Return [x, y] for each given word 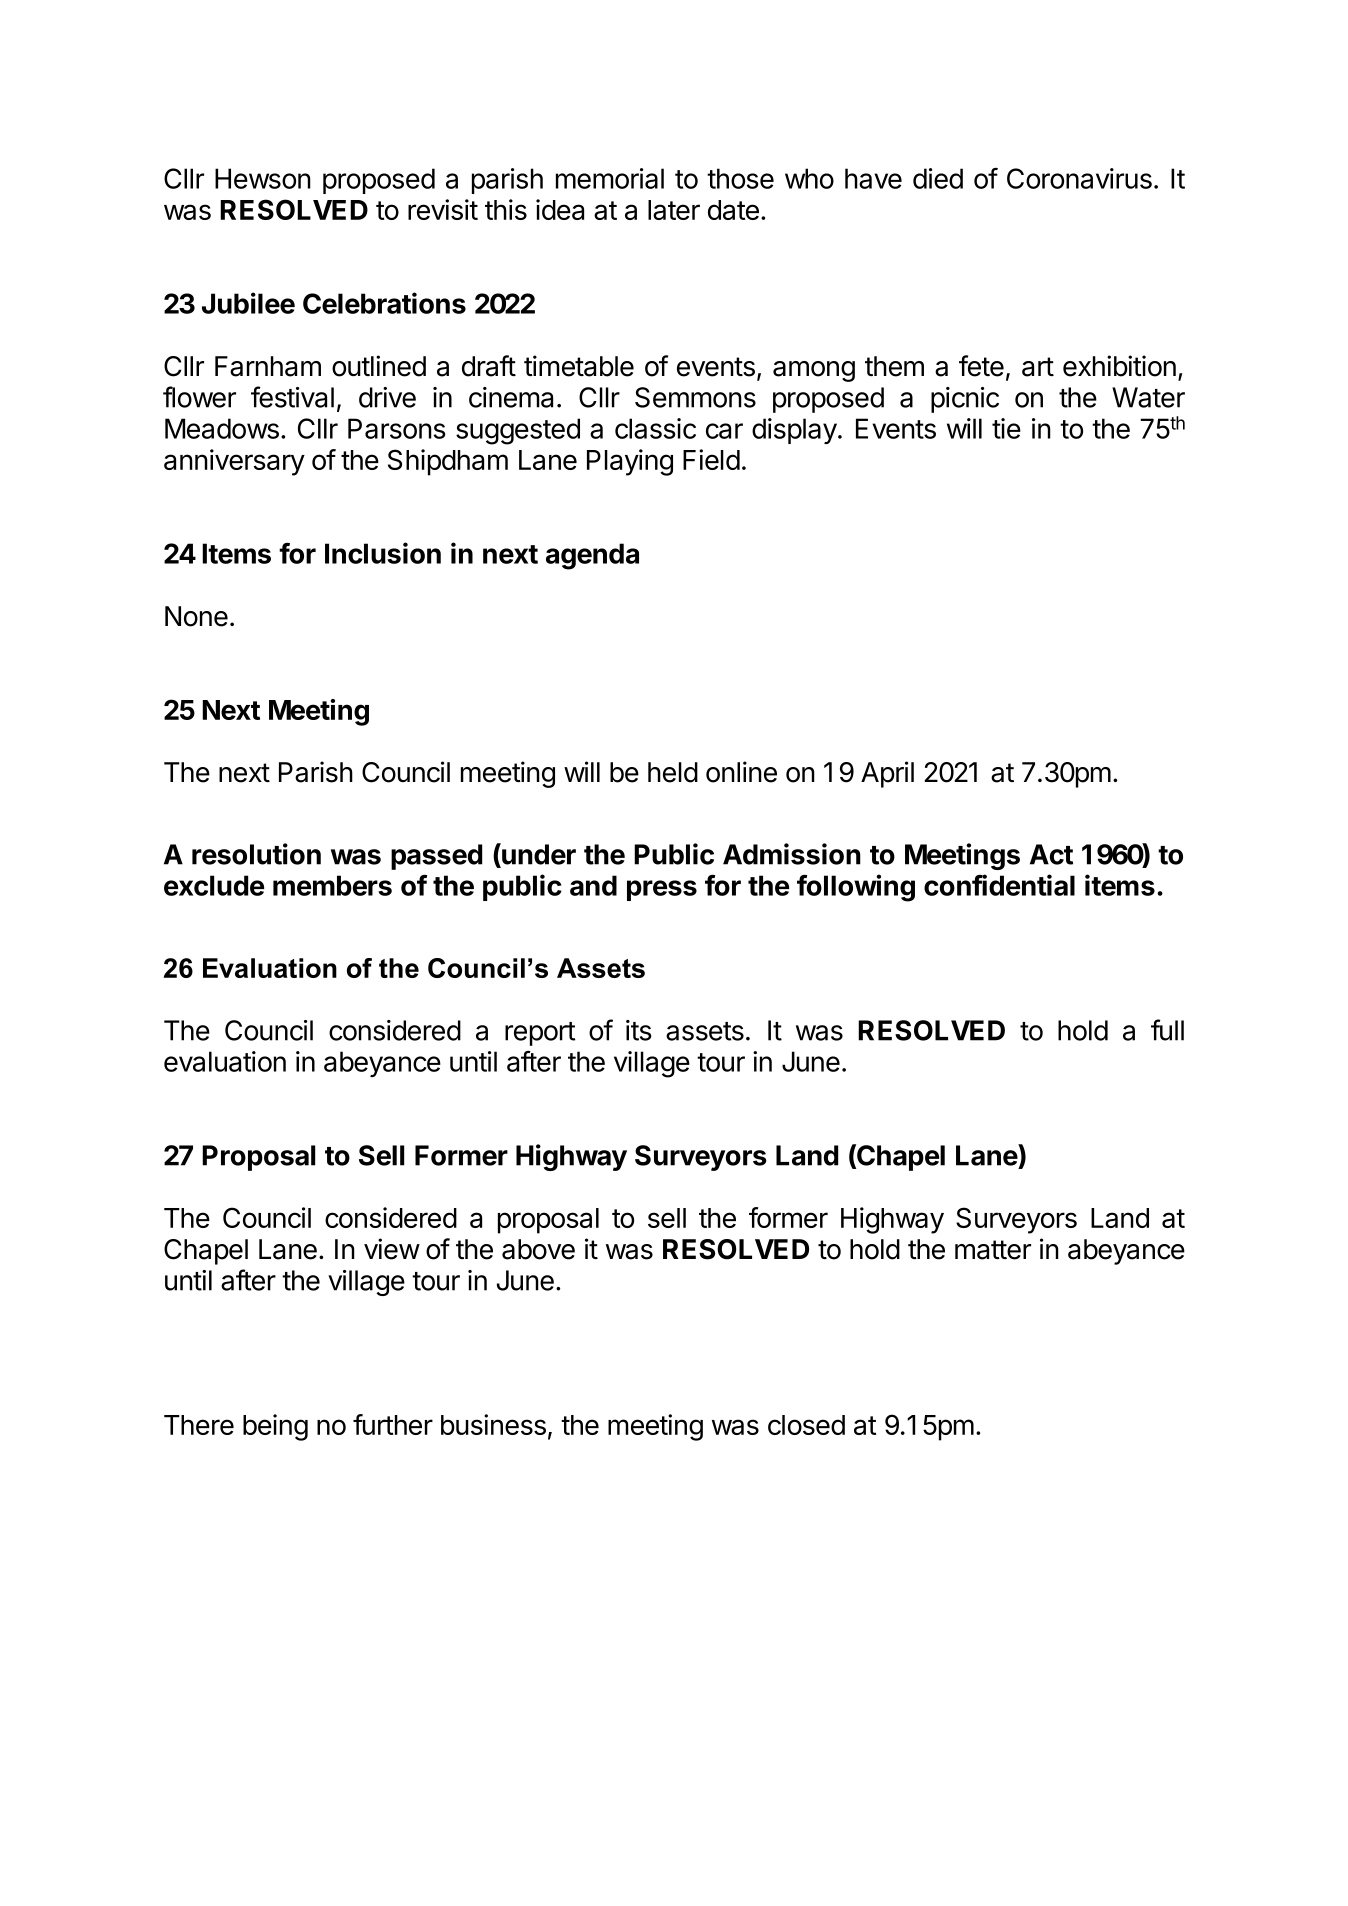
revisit [443, 209]
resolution [256, 854]
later [674, 210]
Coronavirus [1079, 178]
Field [711, 459]
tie [1006, 428]
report [540, 1034]
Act [1051, 854]
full [1167, 1030]
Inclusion [383, 553]
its [638, 1030]
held [673, 772]
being [275, 1427]
